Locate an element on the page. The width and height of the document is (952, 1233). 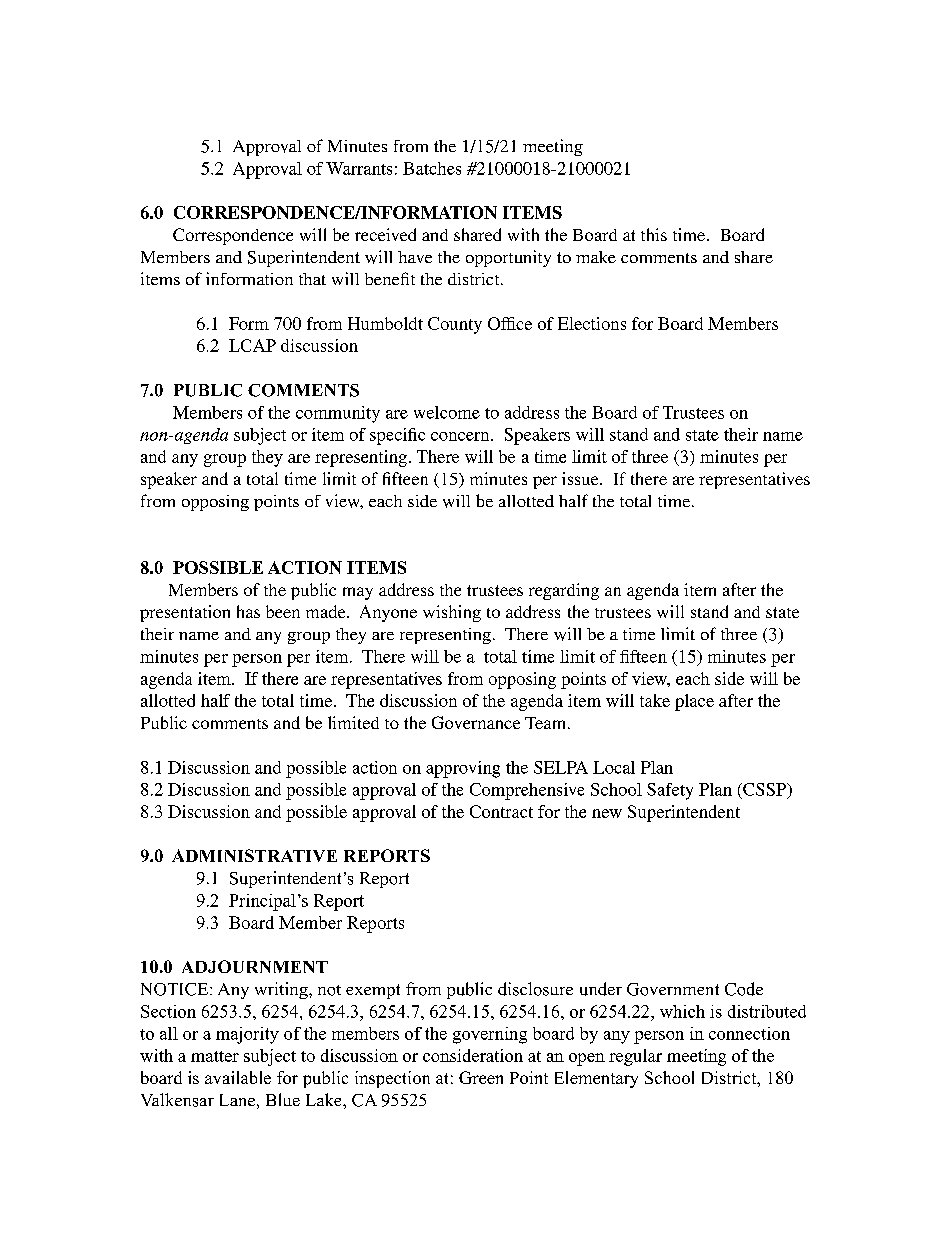
available is located at coordinates (238, 1077).
